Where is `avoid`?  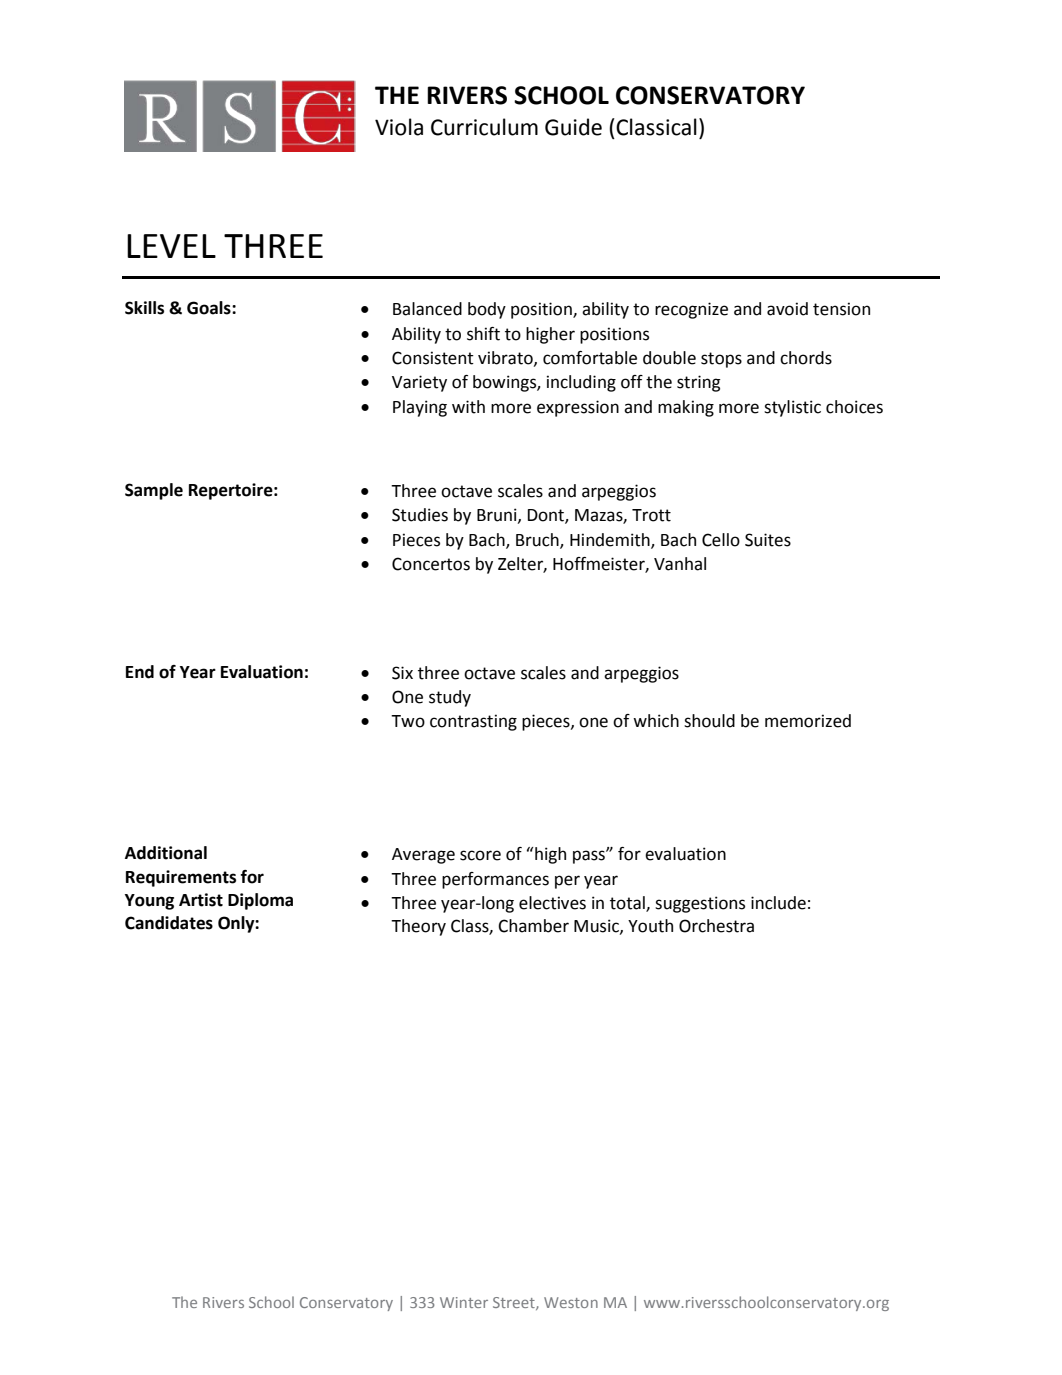
avoid is located at coordinates (787, 309).
